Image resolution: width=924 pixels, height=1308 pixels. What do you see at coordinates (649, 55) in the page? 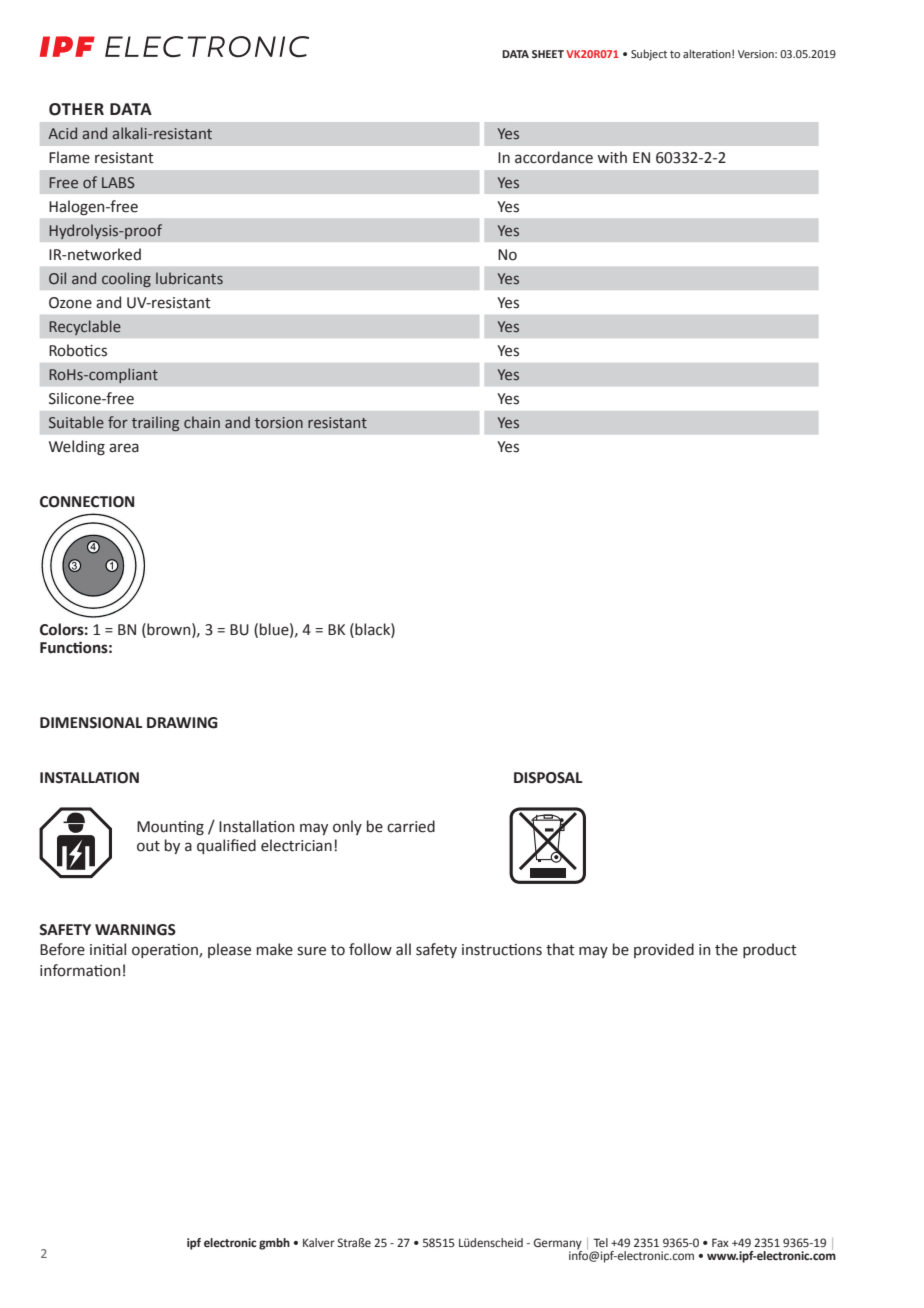
I see `Subject` at bounding box center [649, 55].
